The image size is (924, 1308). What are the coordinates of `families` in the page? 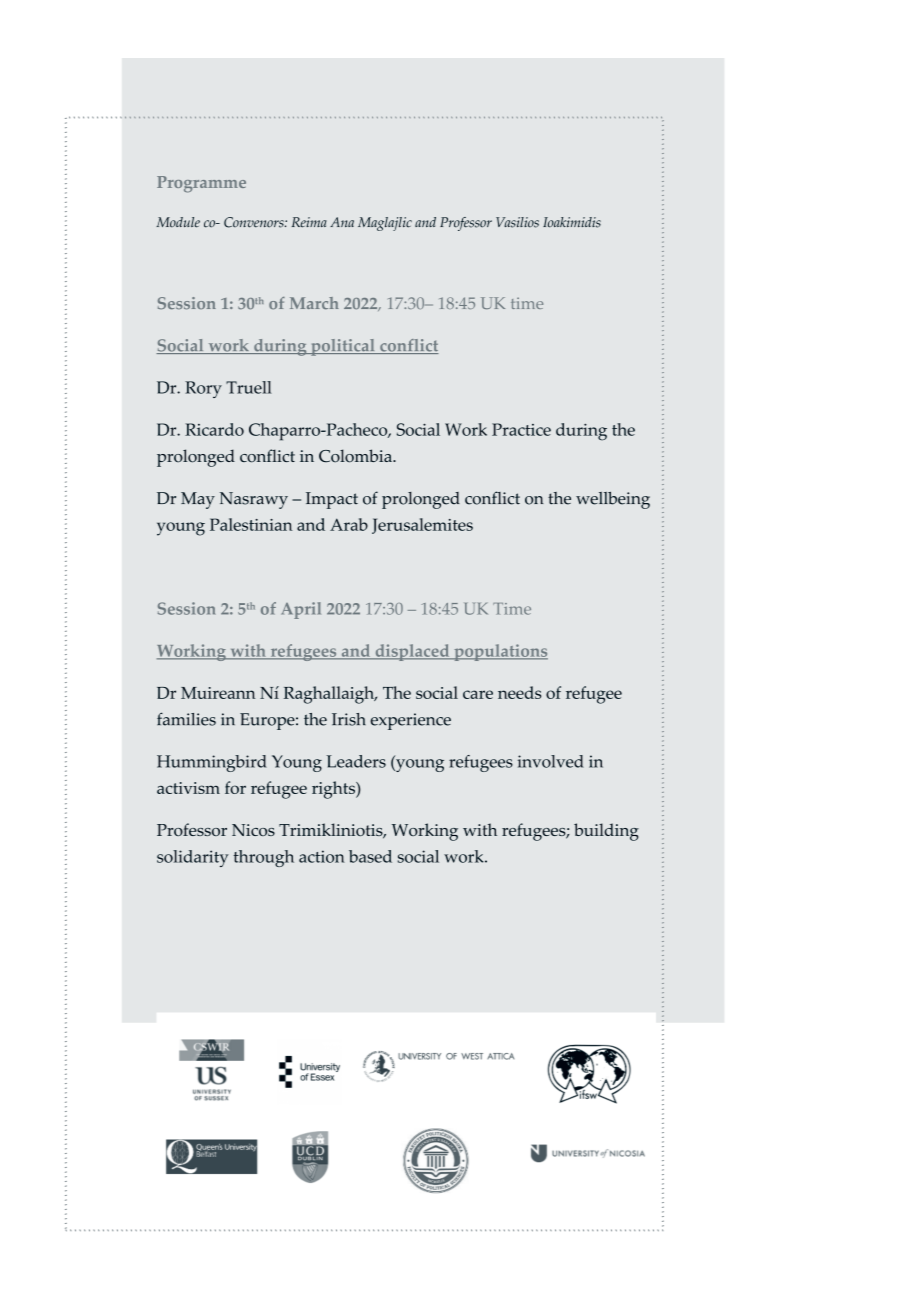 It's located at (186, 719).
